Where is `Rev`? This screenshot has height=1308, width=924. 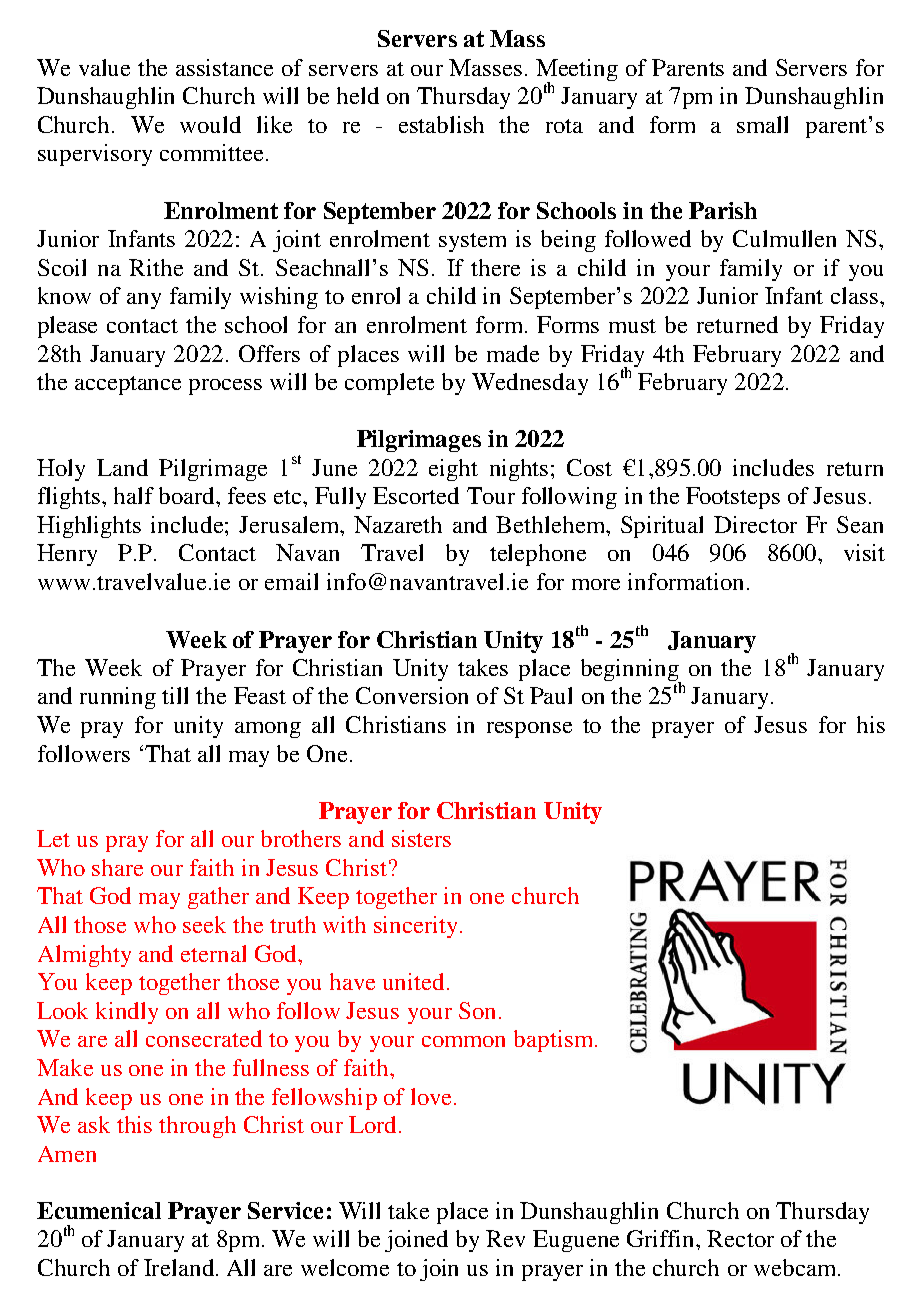 Rev is located at coordinates (505, 1238).
